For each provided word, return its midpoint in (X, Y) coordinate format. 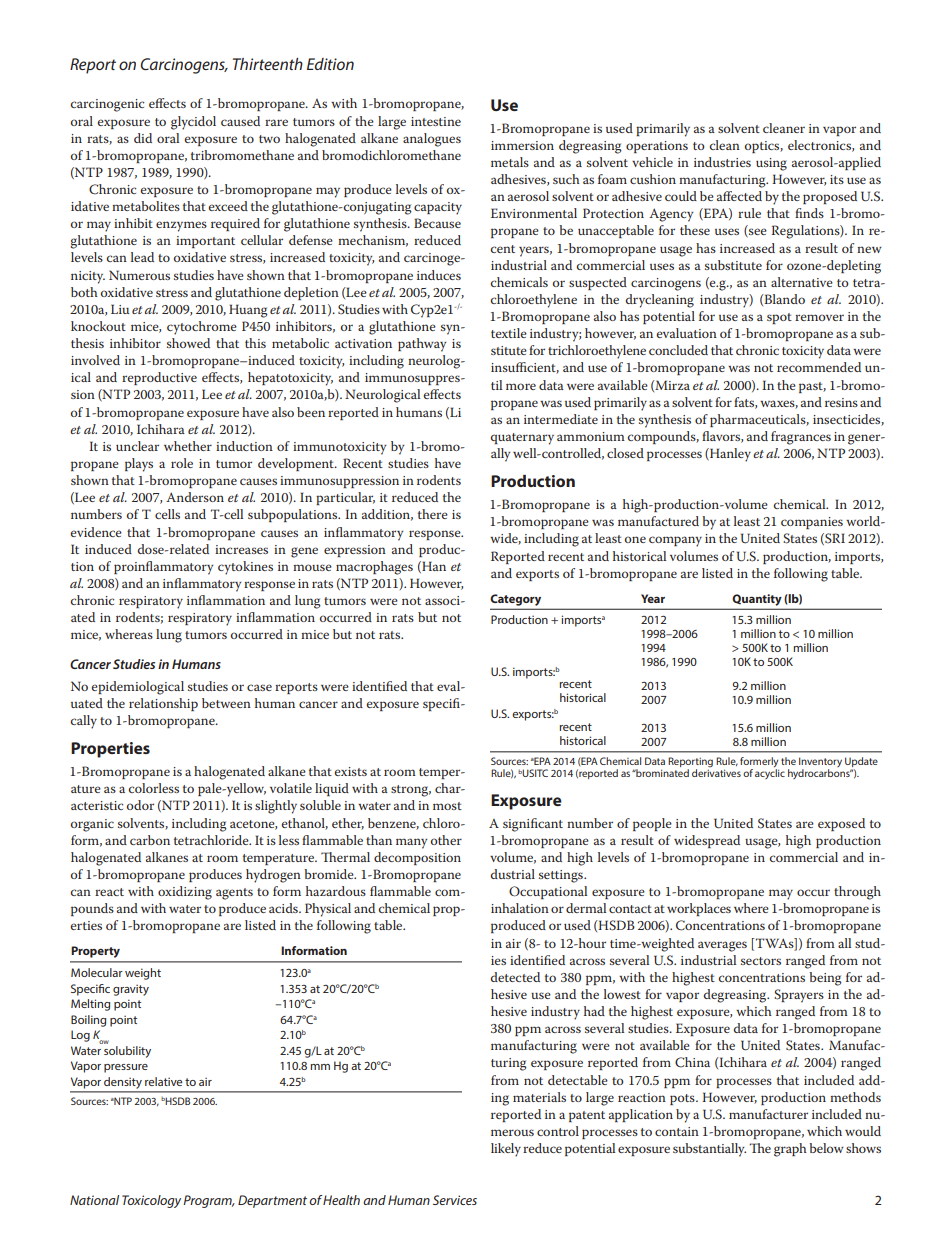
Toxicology (151, 1201)
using (771, 164)
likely (506, 1150)
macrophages (374, 568)
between (226, 703)
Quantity (757, 600)
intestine (436, 121)
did (143, 138)
